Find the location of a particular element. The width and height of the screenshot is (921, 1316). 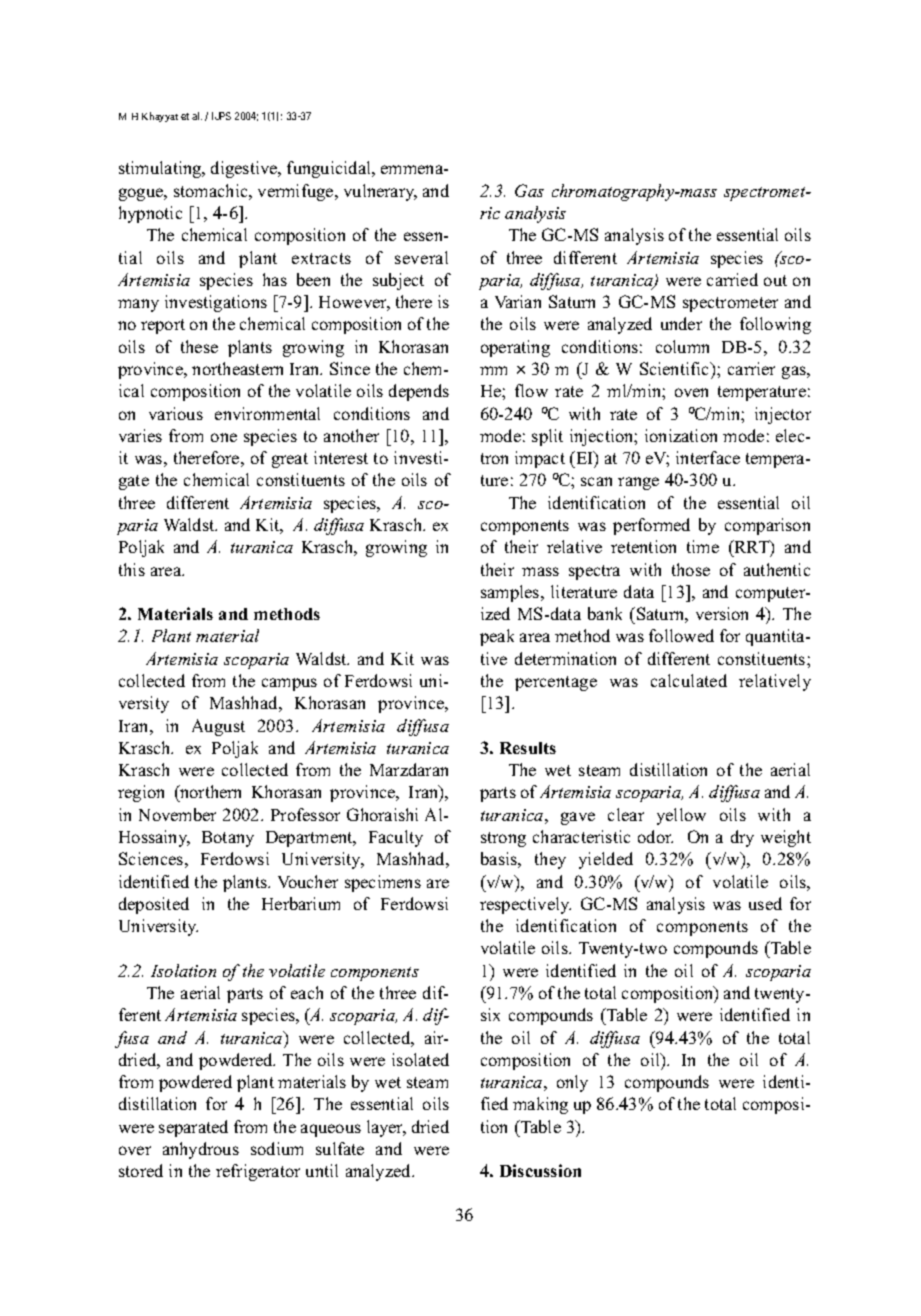

several is located at coordinates (421, 257).
